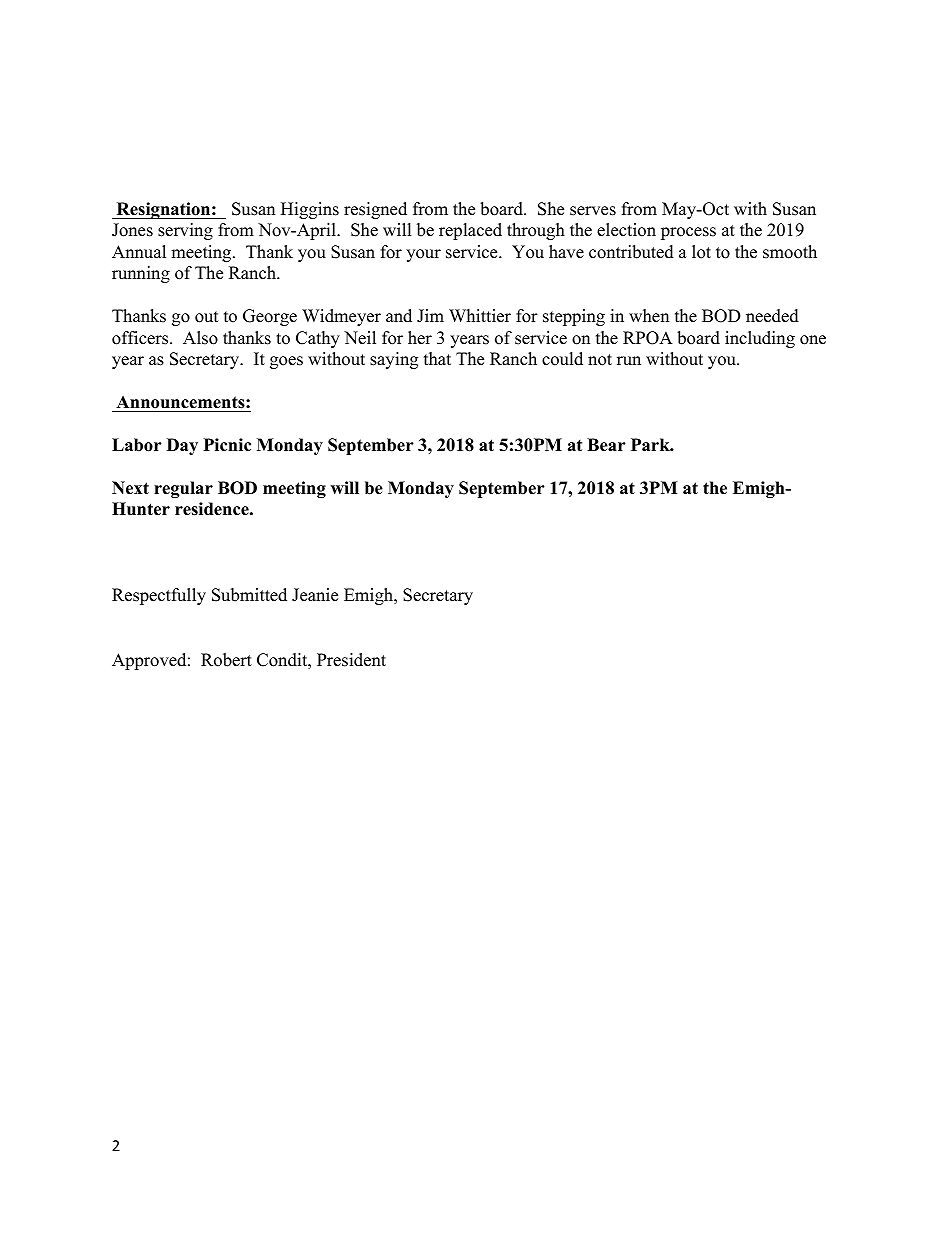  What do you see at coordinates (470, 231) in the page?
I see `replaced` at bounding box center [470, 231].
